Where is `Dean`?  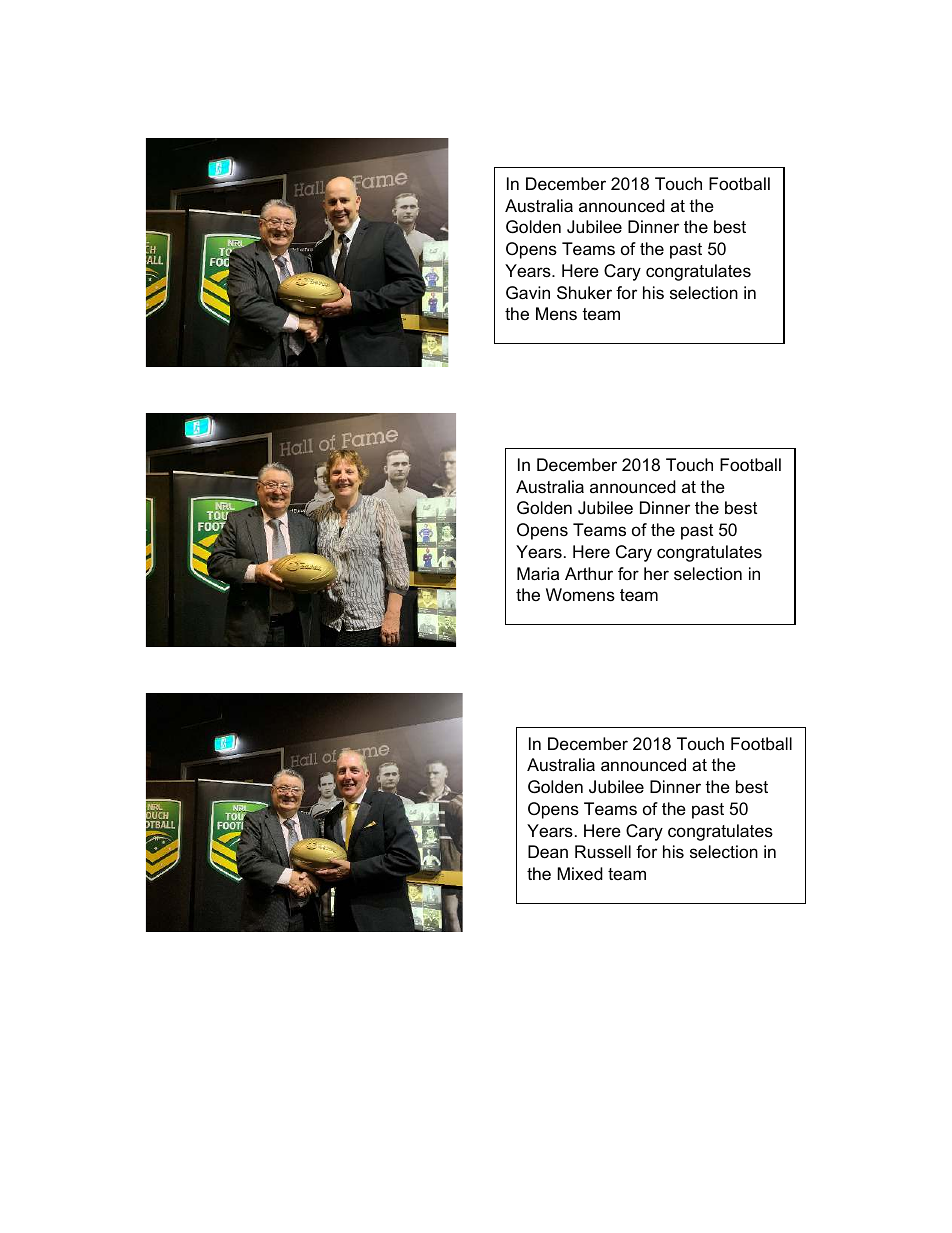 Dean is located at coordinates (548, 852).
